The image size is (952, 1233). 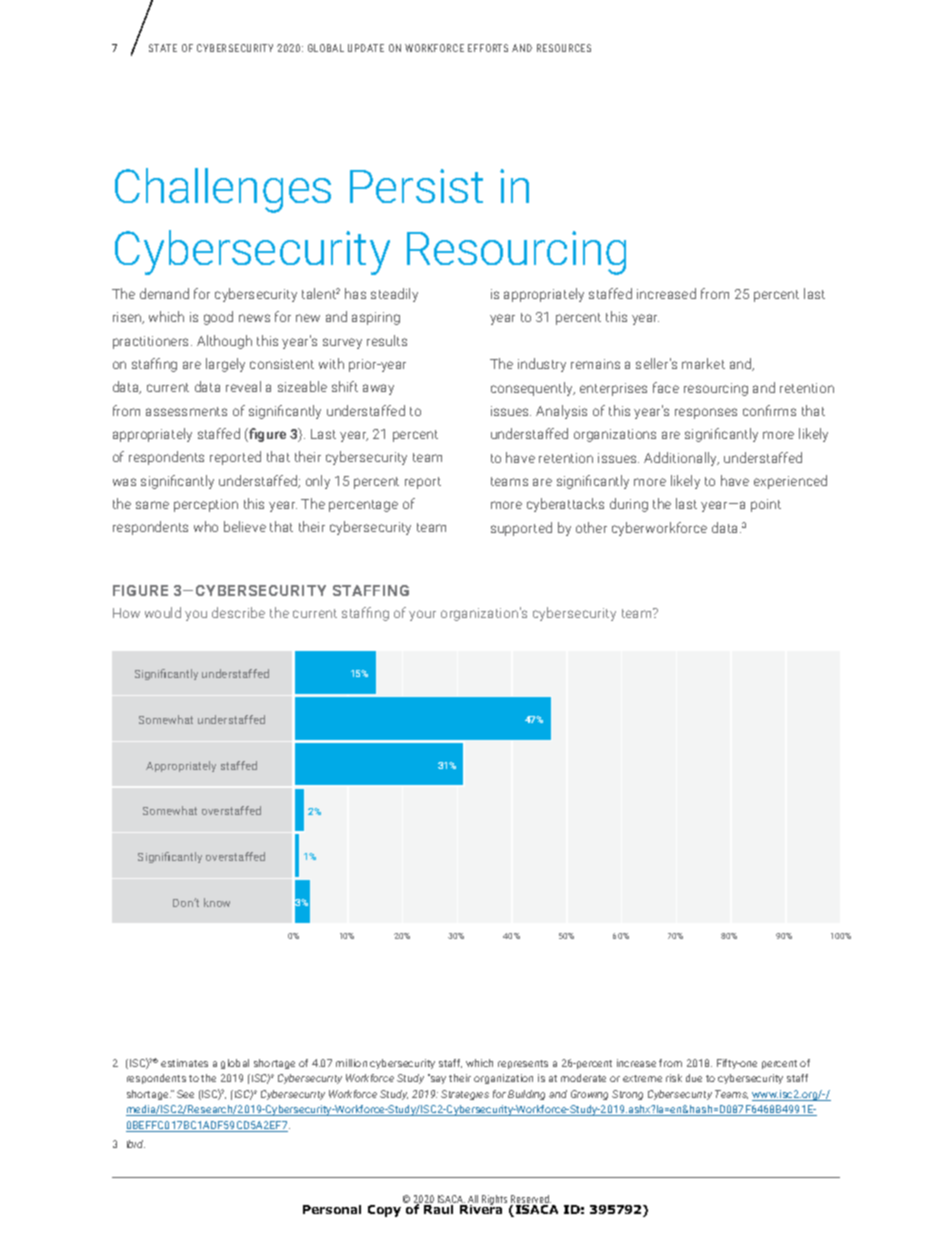 What do you see at coordinates (163, 48) in the image?
I see `STATE` at bounding box center [163, 48].
